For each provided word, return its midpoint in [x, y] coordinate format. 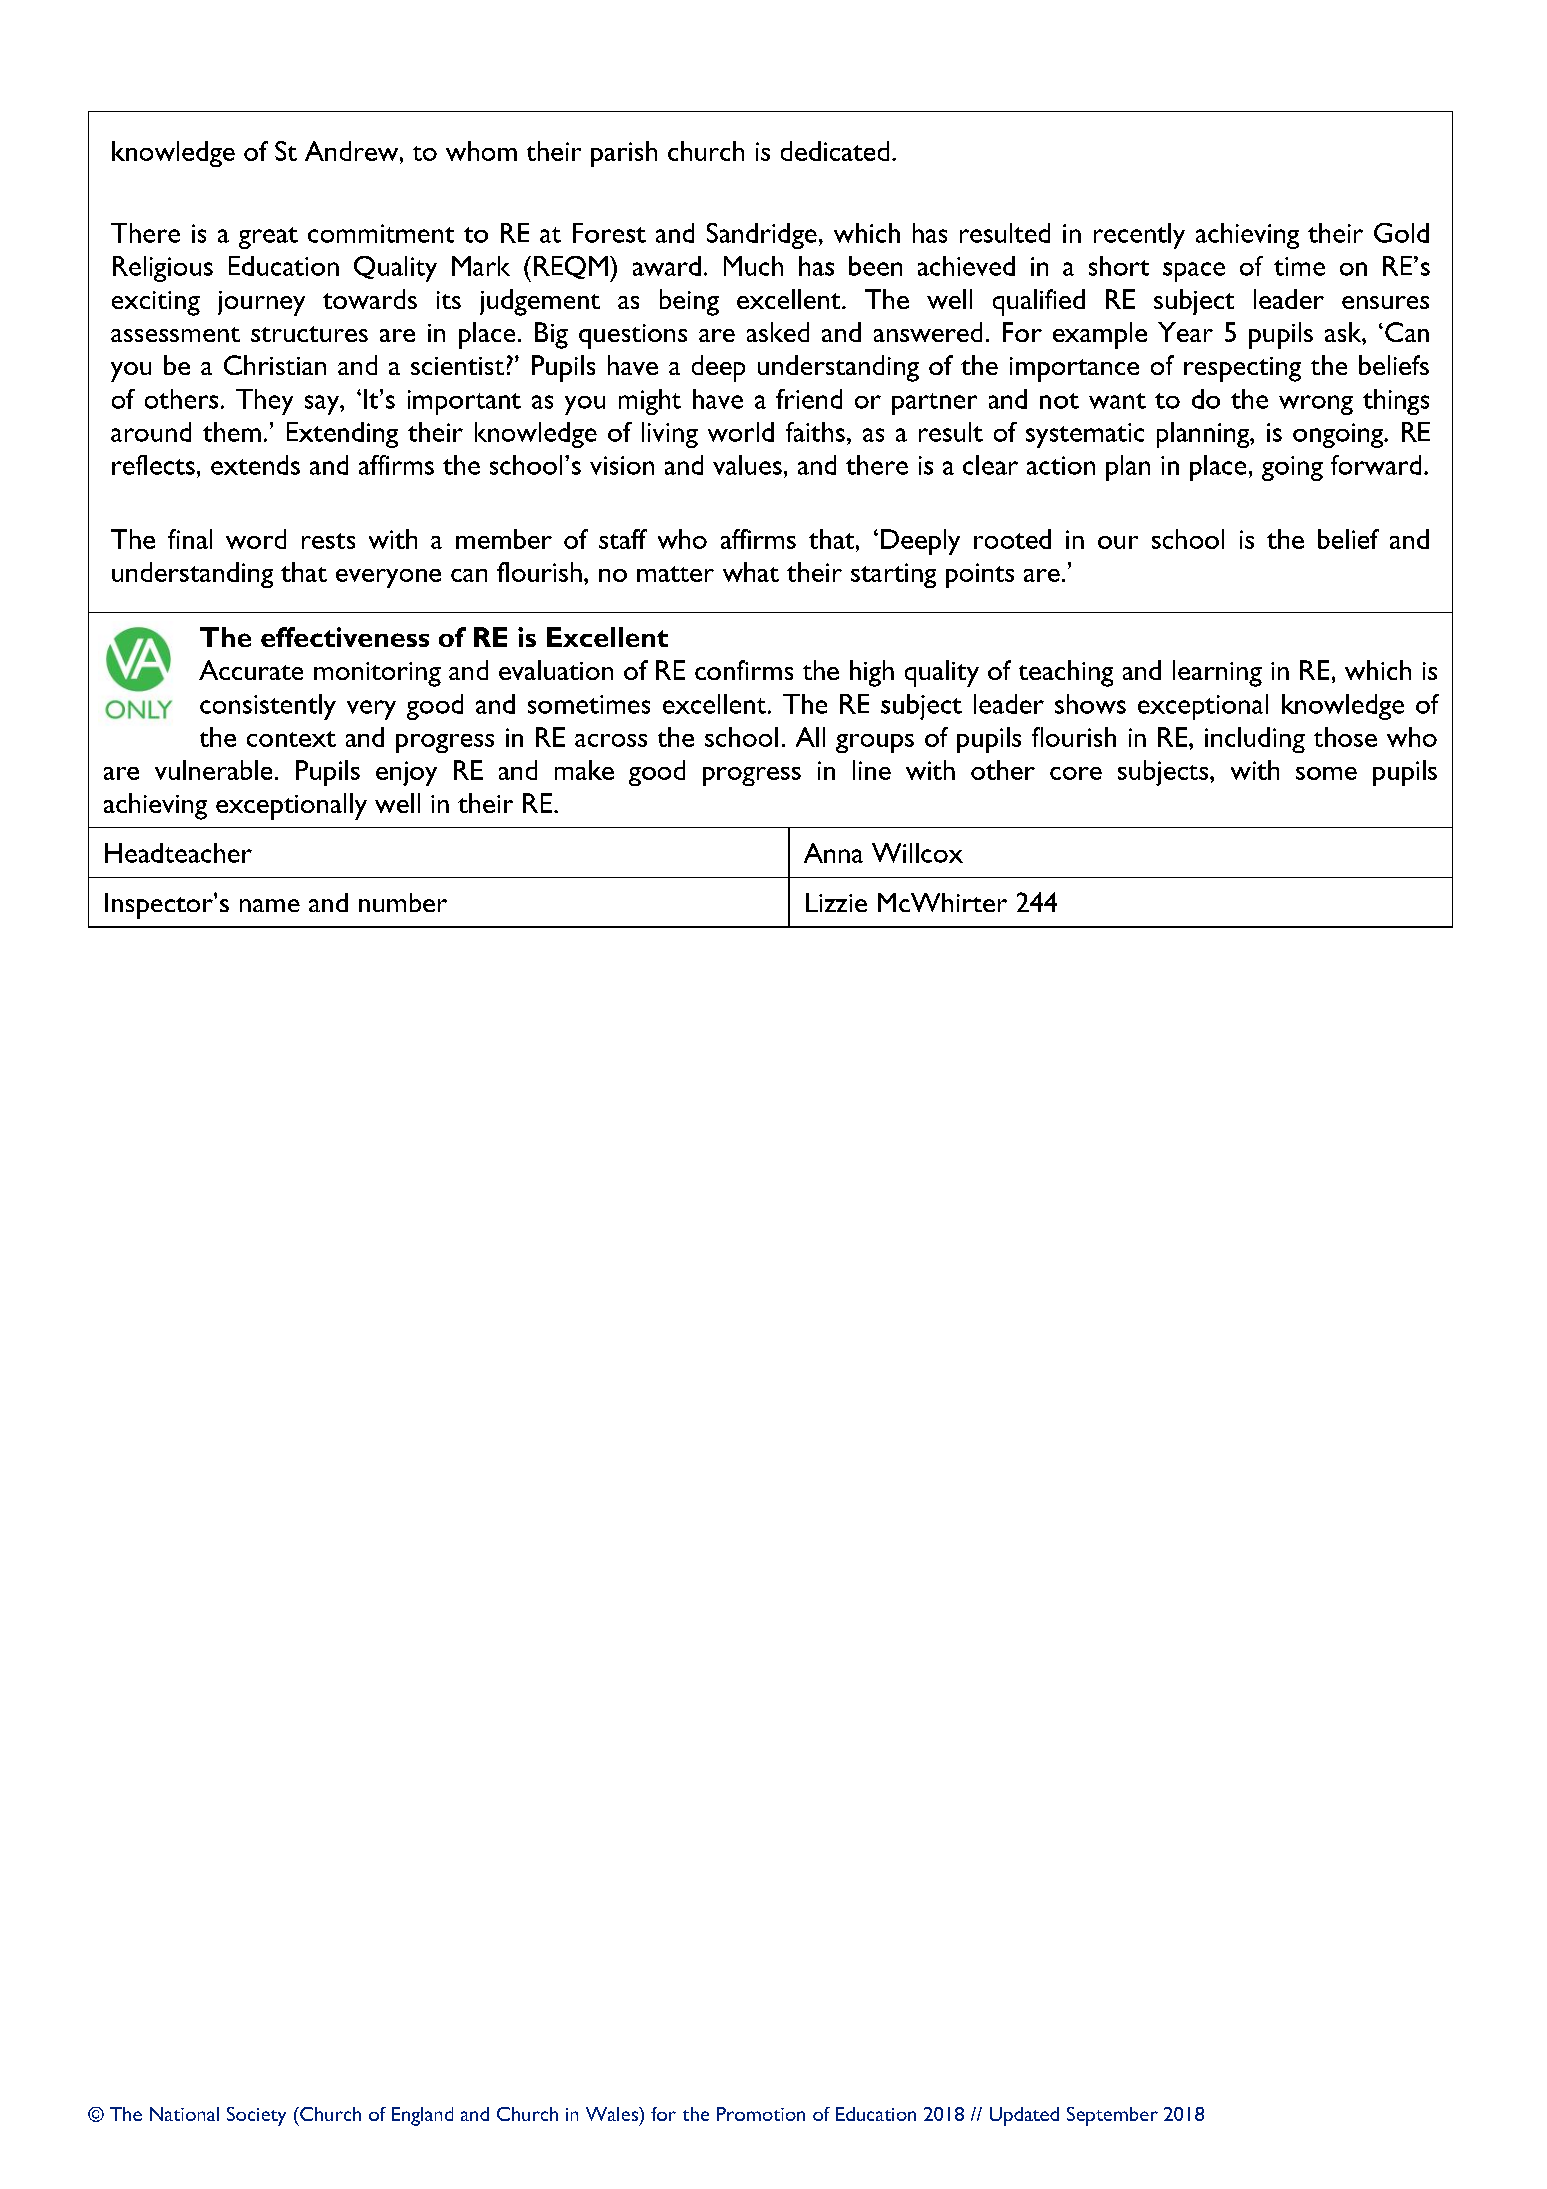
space [1194, 272]
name [270, 905]
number [403, 902]
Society [256, 2116]
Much [753, 266]
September [1112, 2116]
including [1255, 740]
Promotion [761, 2114]
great [268, 238]
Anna [833, 853]
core [1076, 773]
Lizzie [836, 902]
